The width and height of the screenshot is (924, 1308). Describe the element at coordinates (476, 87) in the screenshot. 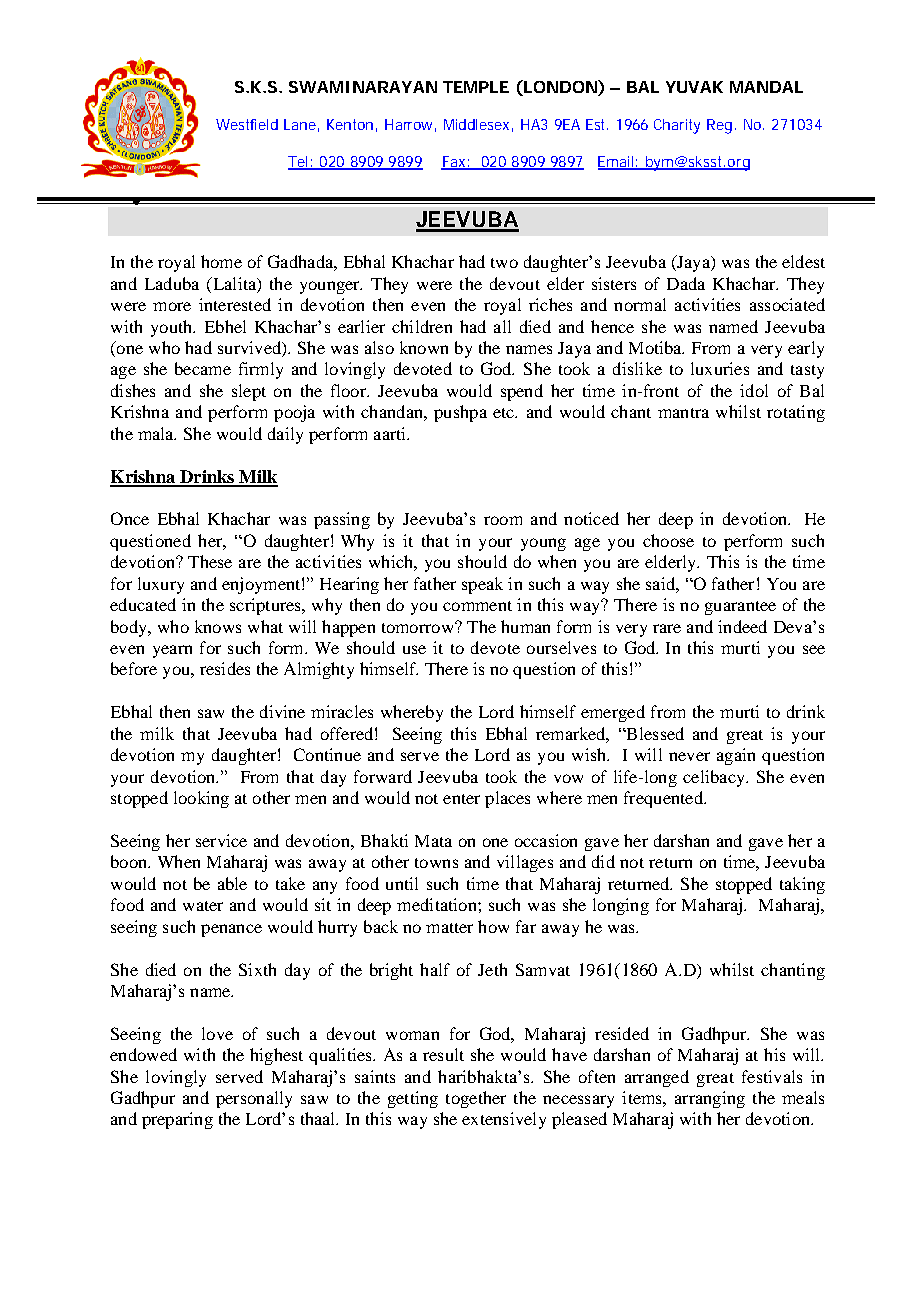

I see `TEMPLE` at that location.
